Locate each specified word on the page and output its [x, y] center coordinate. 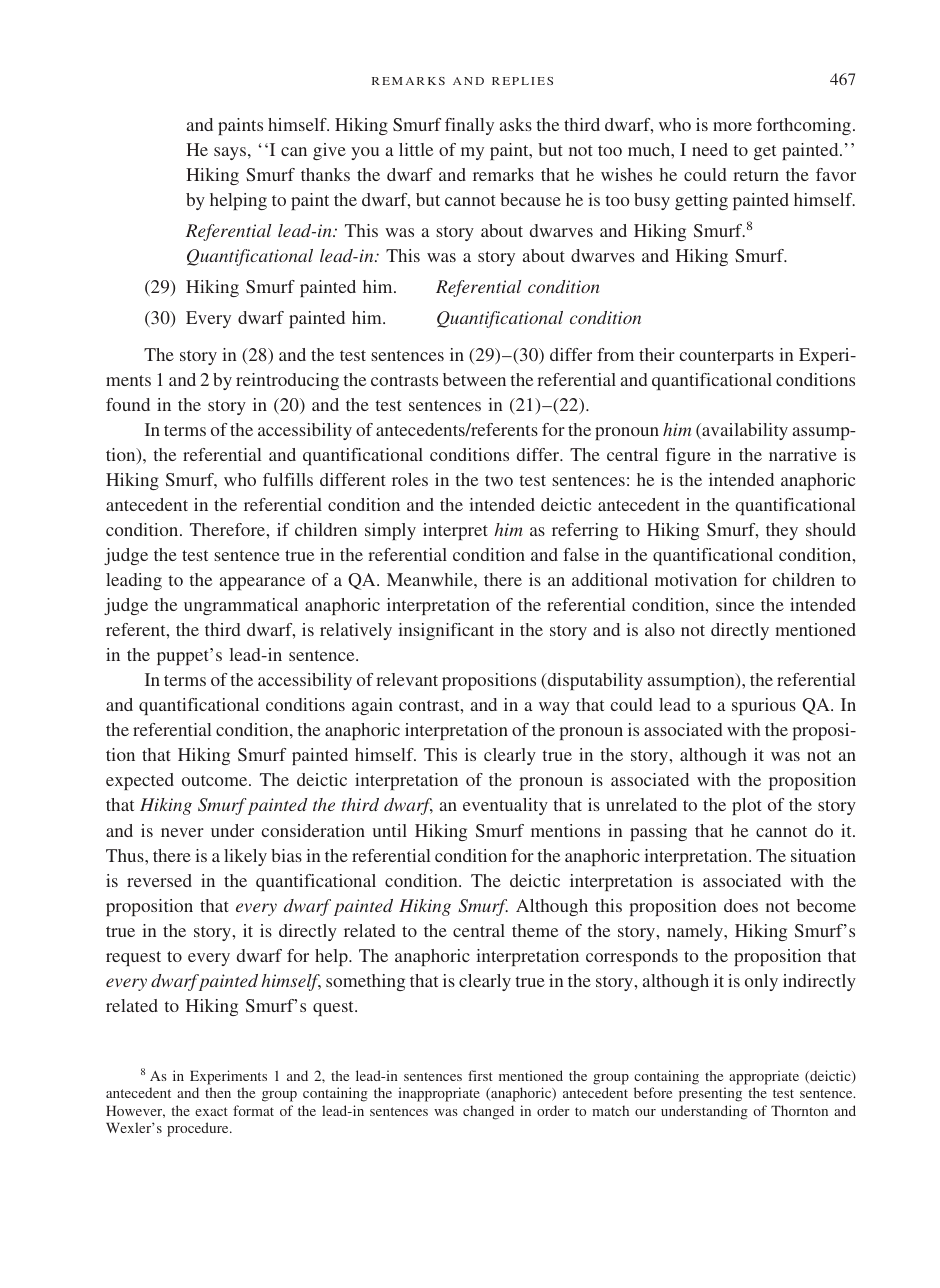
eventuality [505, 806]
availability [744, 431]
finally [469, 126]
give [329, 151]
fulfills [288, 479]
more [732, 126]
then [218, 1092]
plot [747, 806]
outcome [216, 780]
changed [488, 1112]
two [499, 480]
